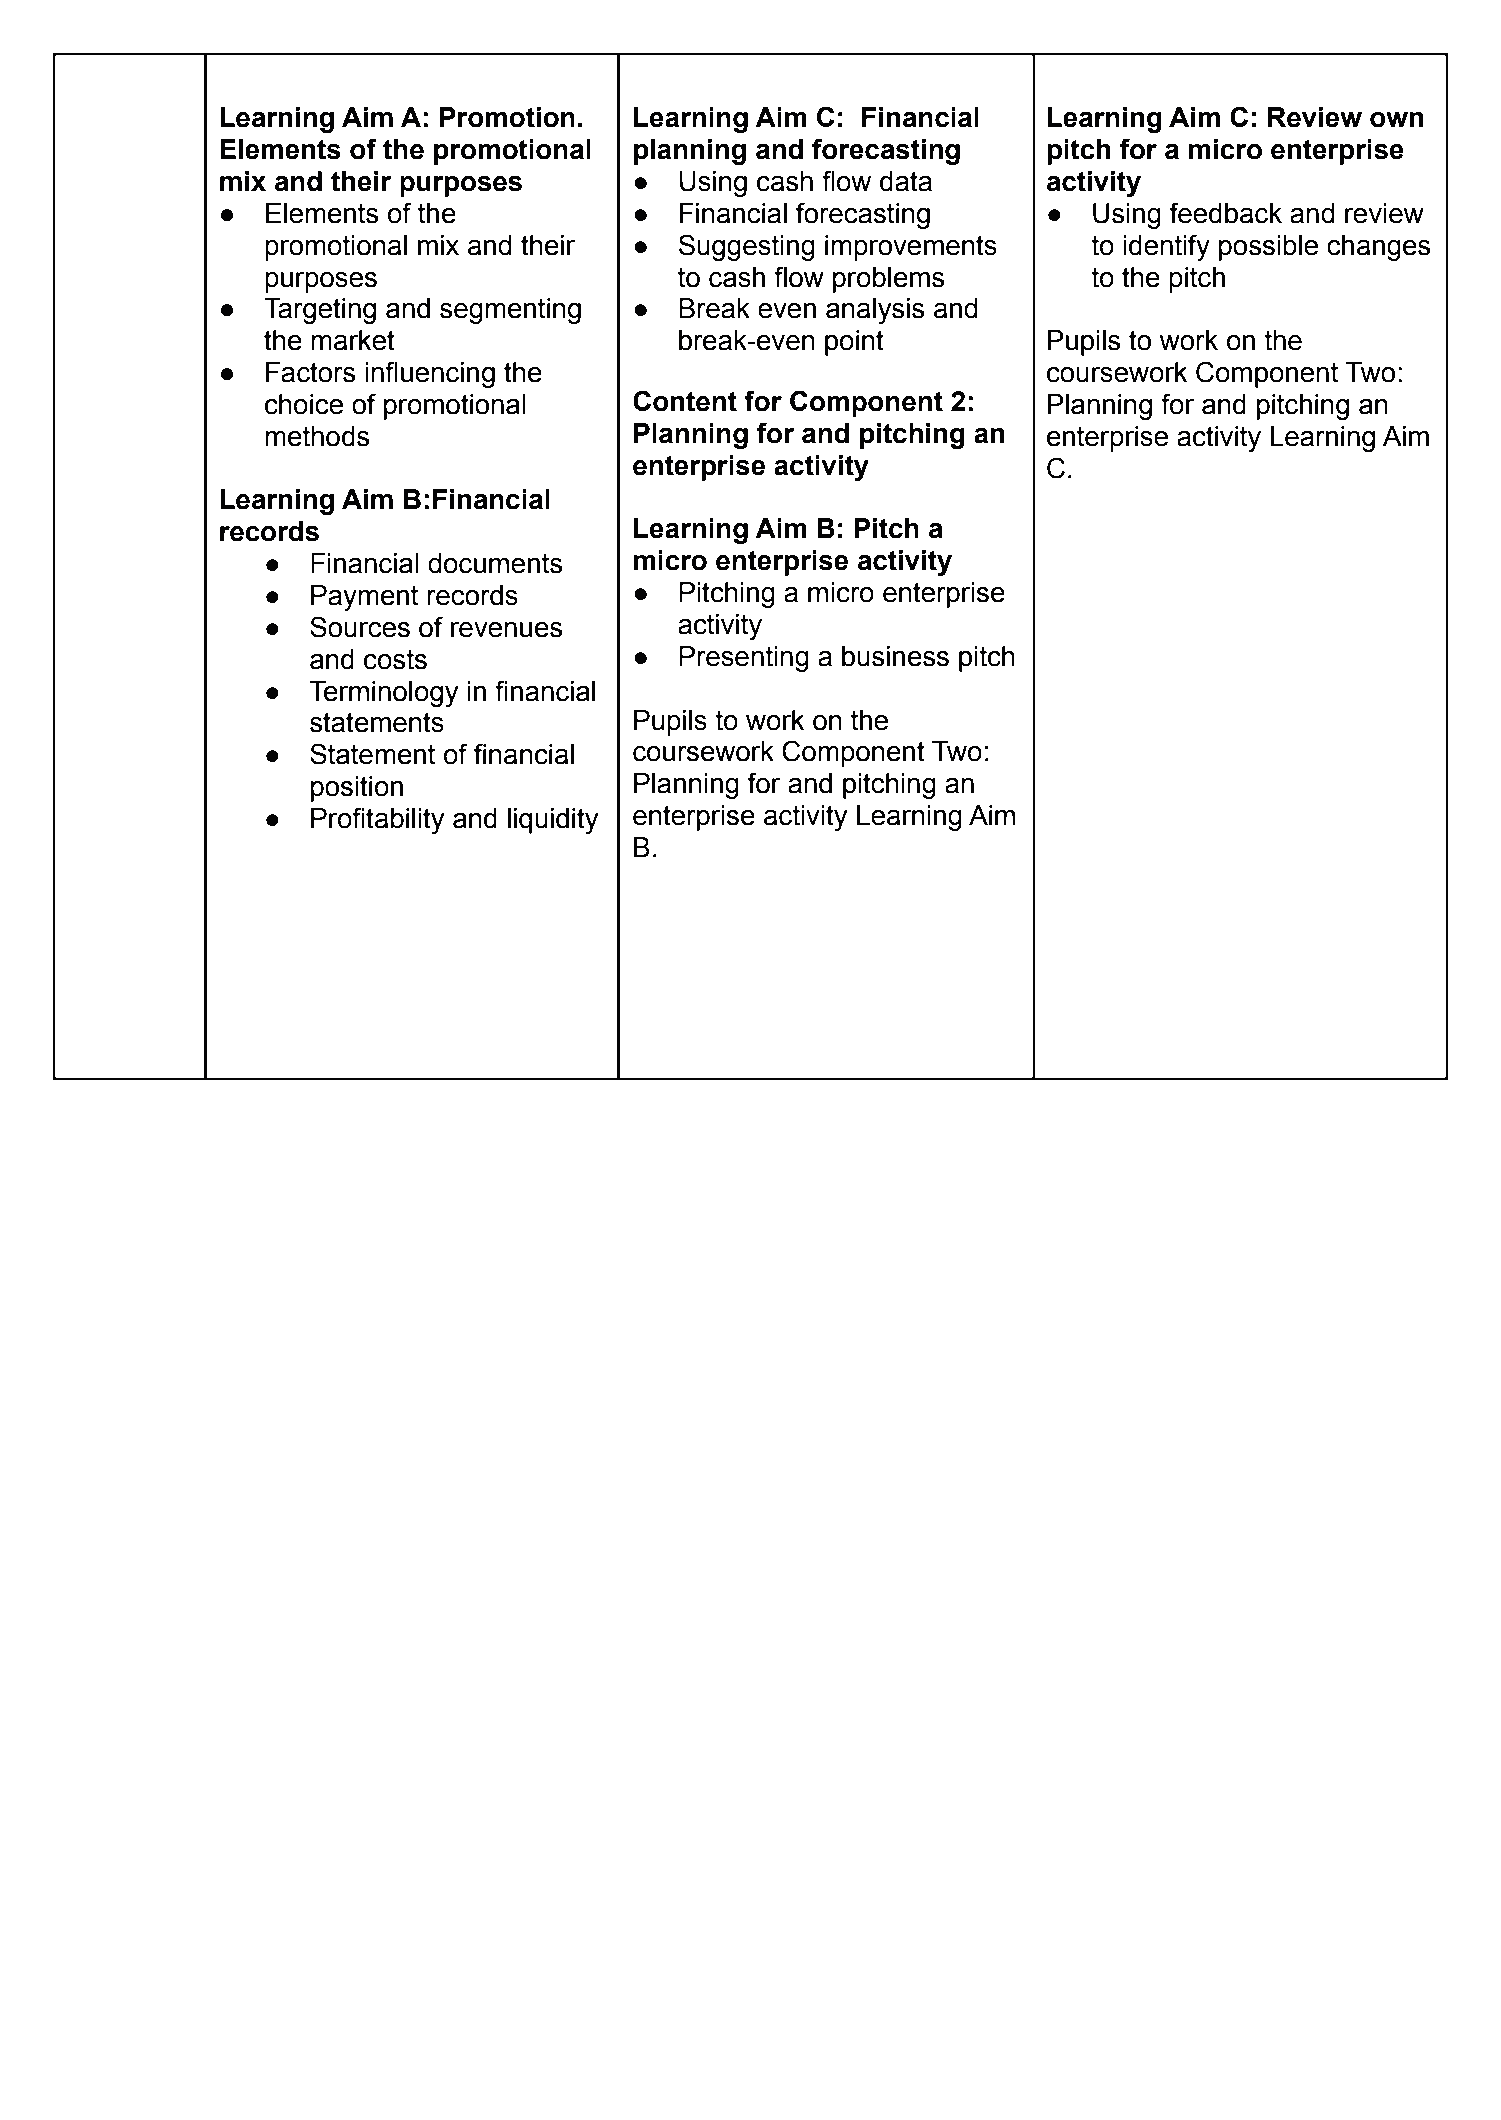  Describe the element at coordinates (895, 656) in the document. I see `business` at that location.
